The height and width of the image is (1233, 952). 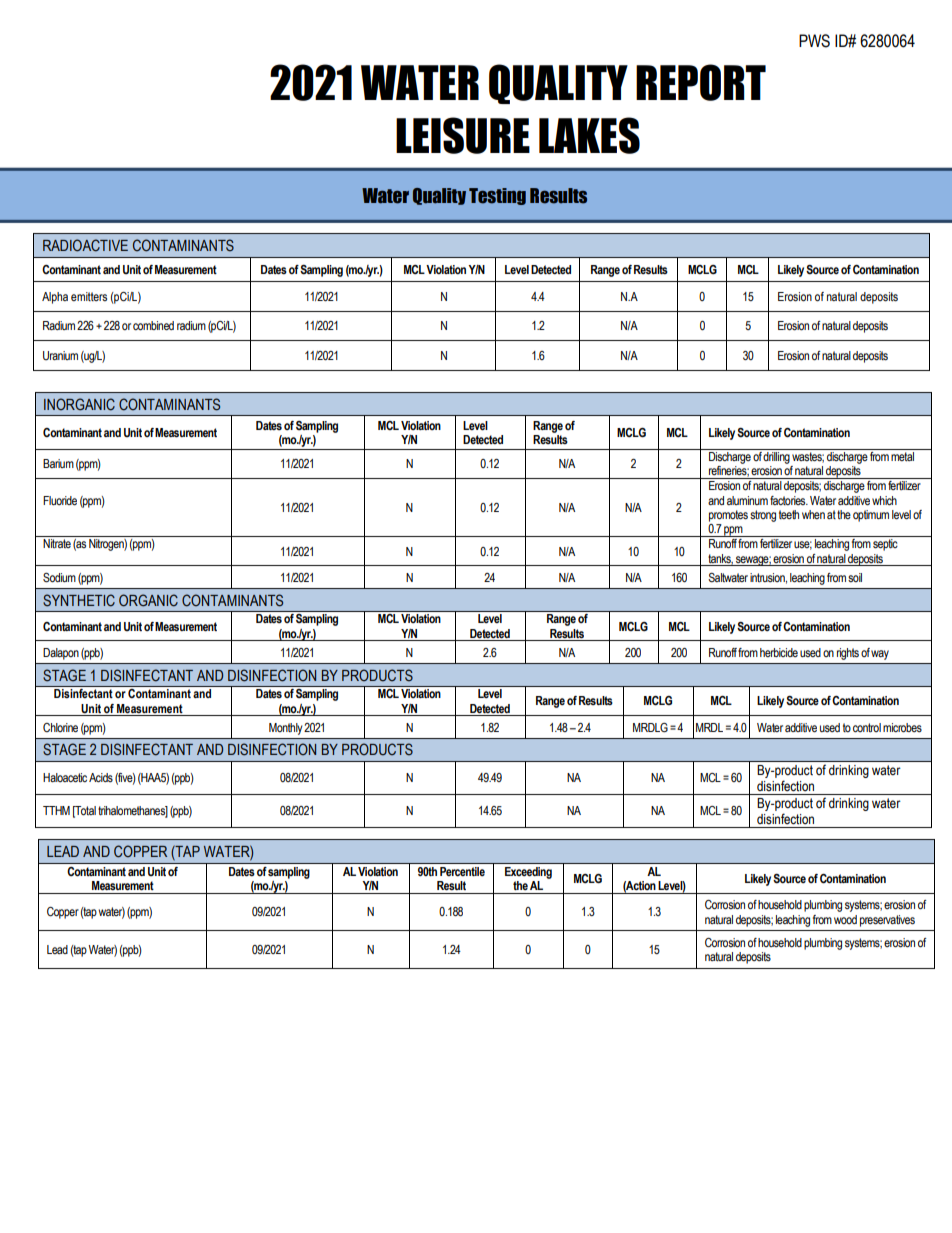 What do you see at coordinates (101, 777) in the image?
I see `Acids` at bounding box center [101, 777].
